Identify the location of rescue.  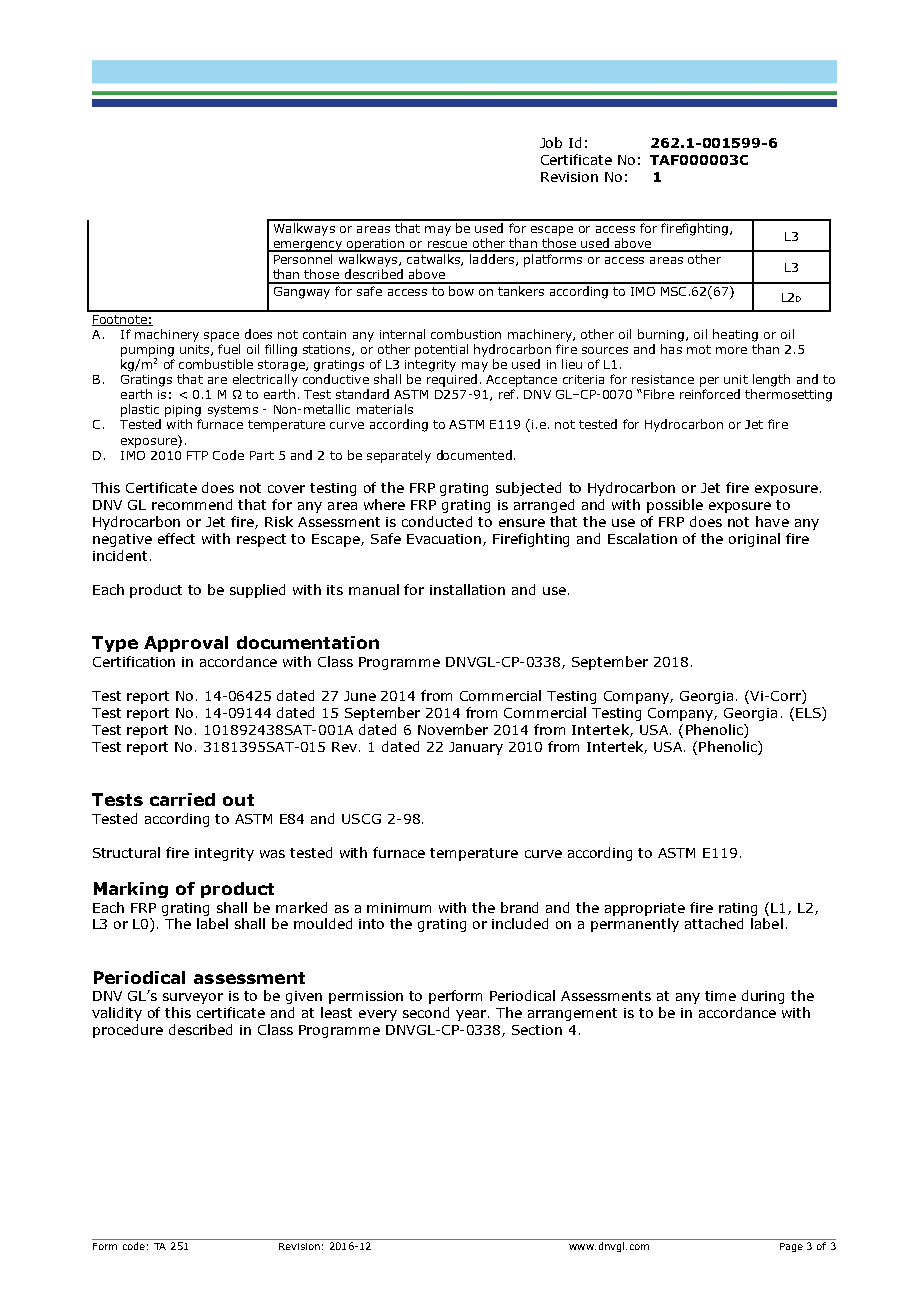
(448, 246).
